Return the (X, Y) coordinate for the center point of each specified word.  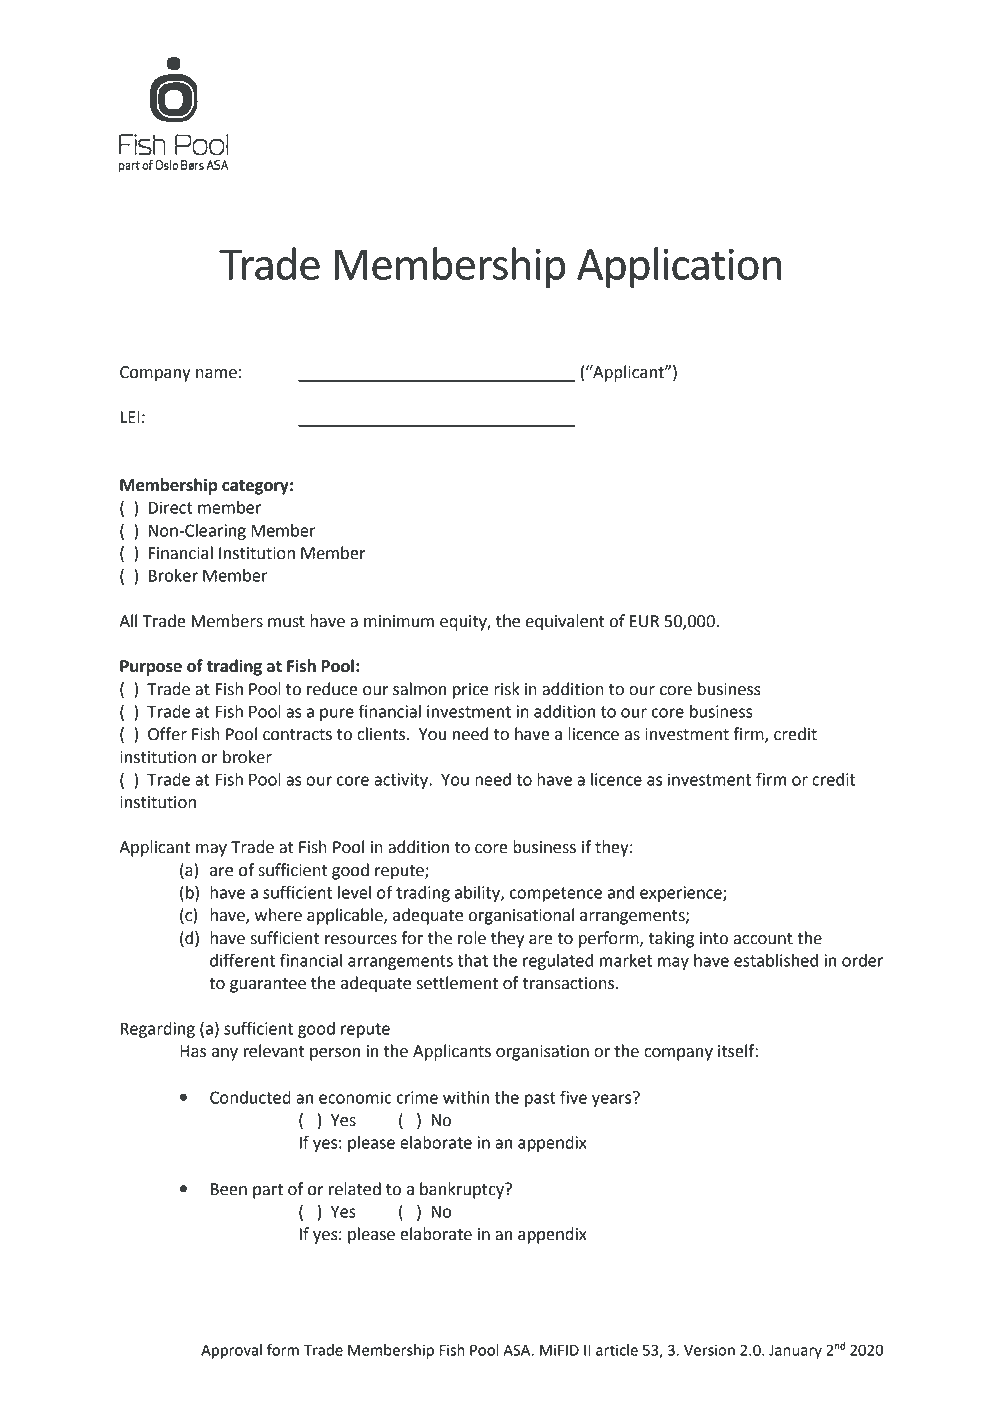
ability (478, 894)
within (466, 1097)
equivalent (565, 622)
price (470, 691)
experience (682, 894)
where (278, 915)
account (763, 939)
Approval (231, 1351)
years (613, 1099)
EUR (644, 621)
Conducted (250, 1097)
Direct (171, 507)
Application (679, 267)
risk (507, 689)
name (216, 374)
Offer (167, 734)
